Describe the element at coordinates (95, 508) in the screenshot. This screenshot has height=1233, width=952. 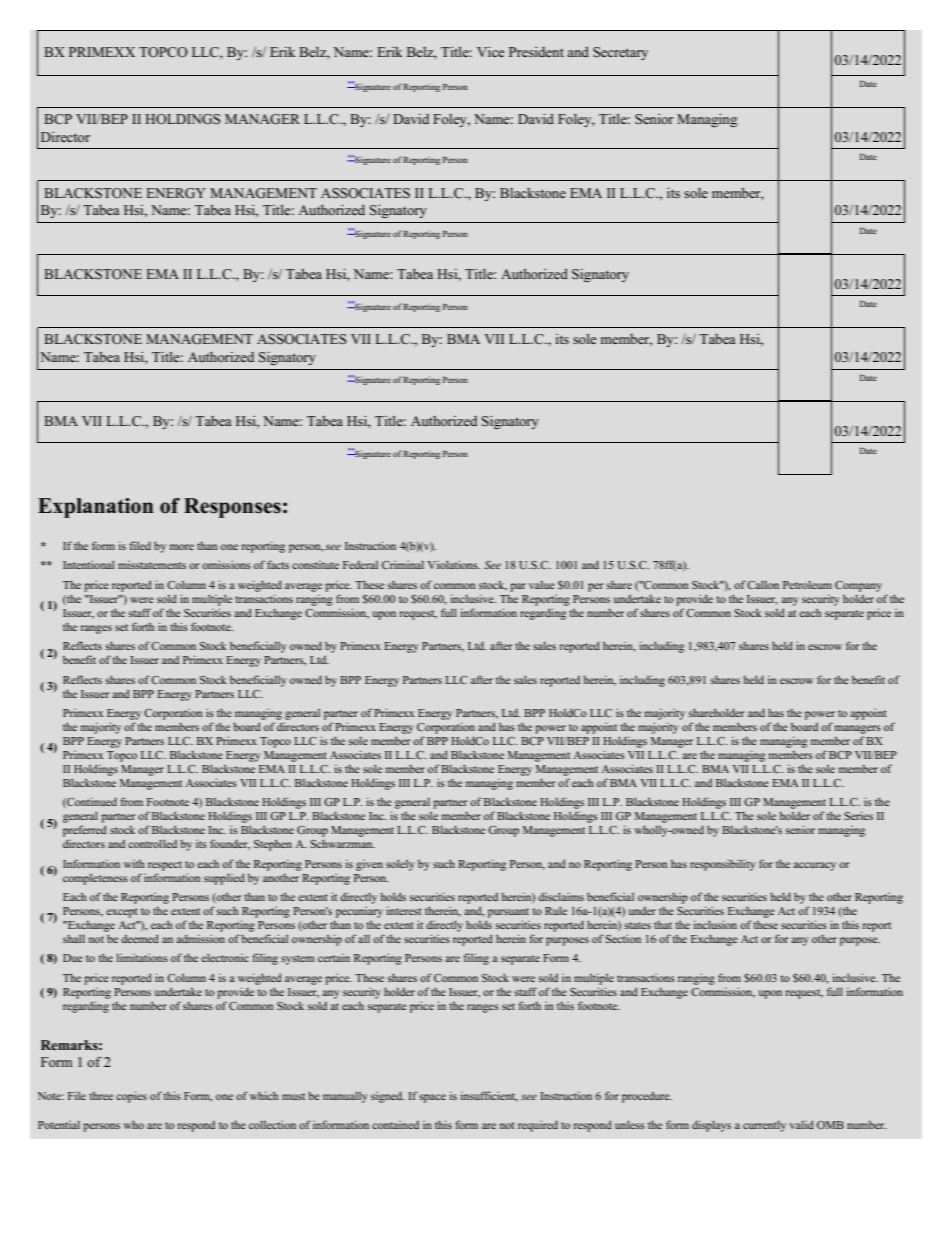
I see `Explanation` at that location.
